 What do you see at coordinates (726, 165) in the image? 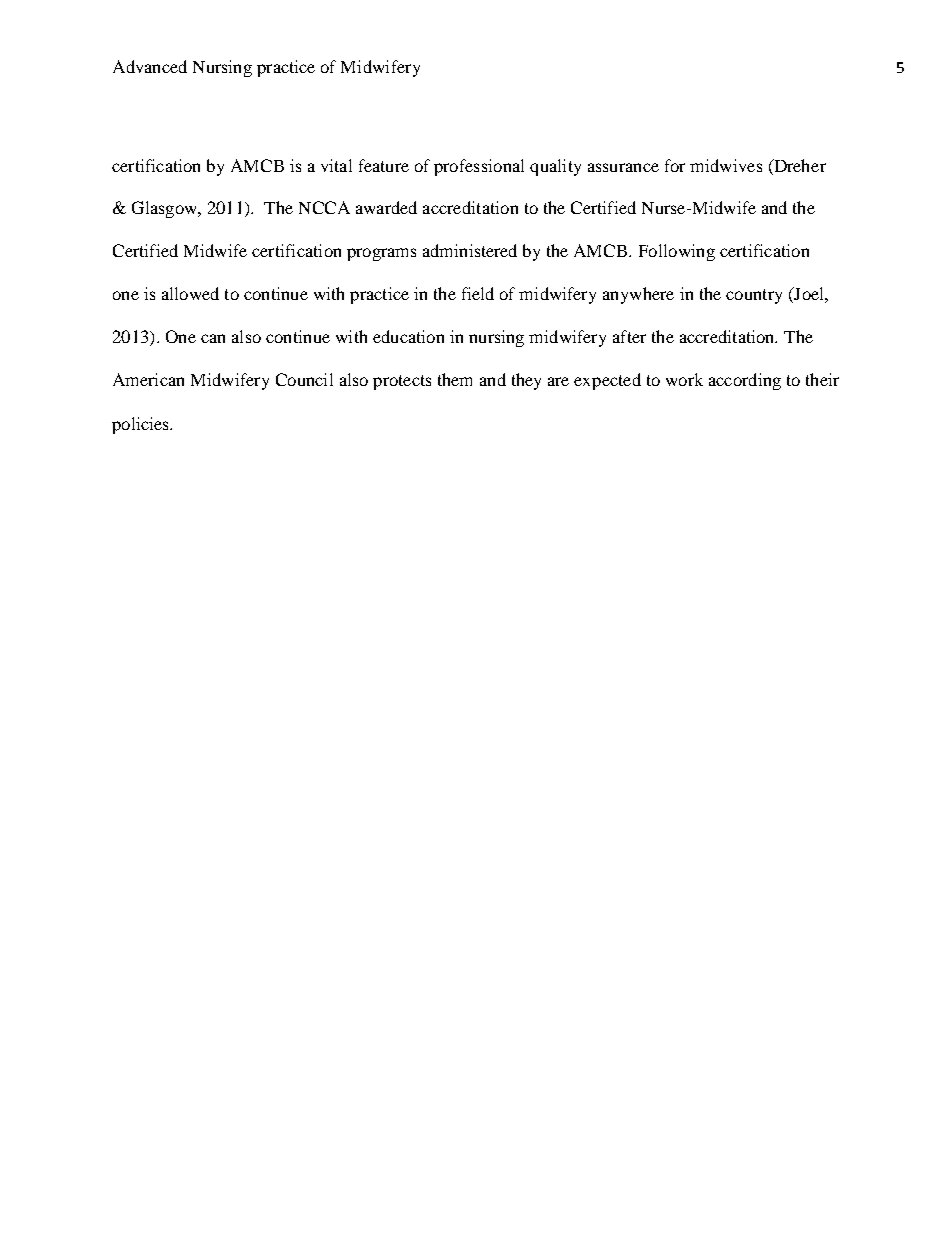
I see `midwives` at bounding box center [726, 165].
